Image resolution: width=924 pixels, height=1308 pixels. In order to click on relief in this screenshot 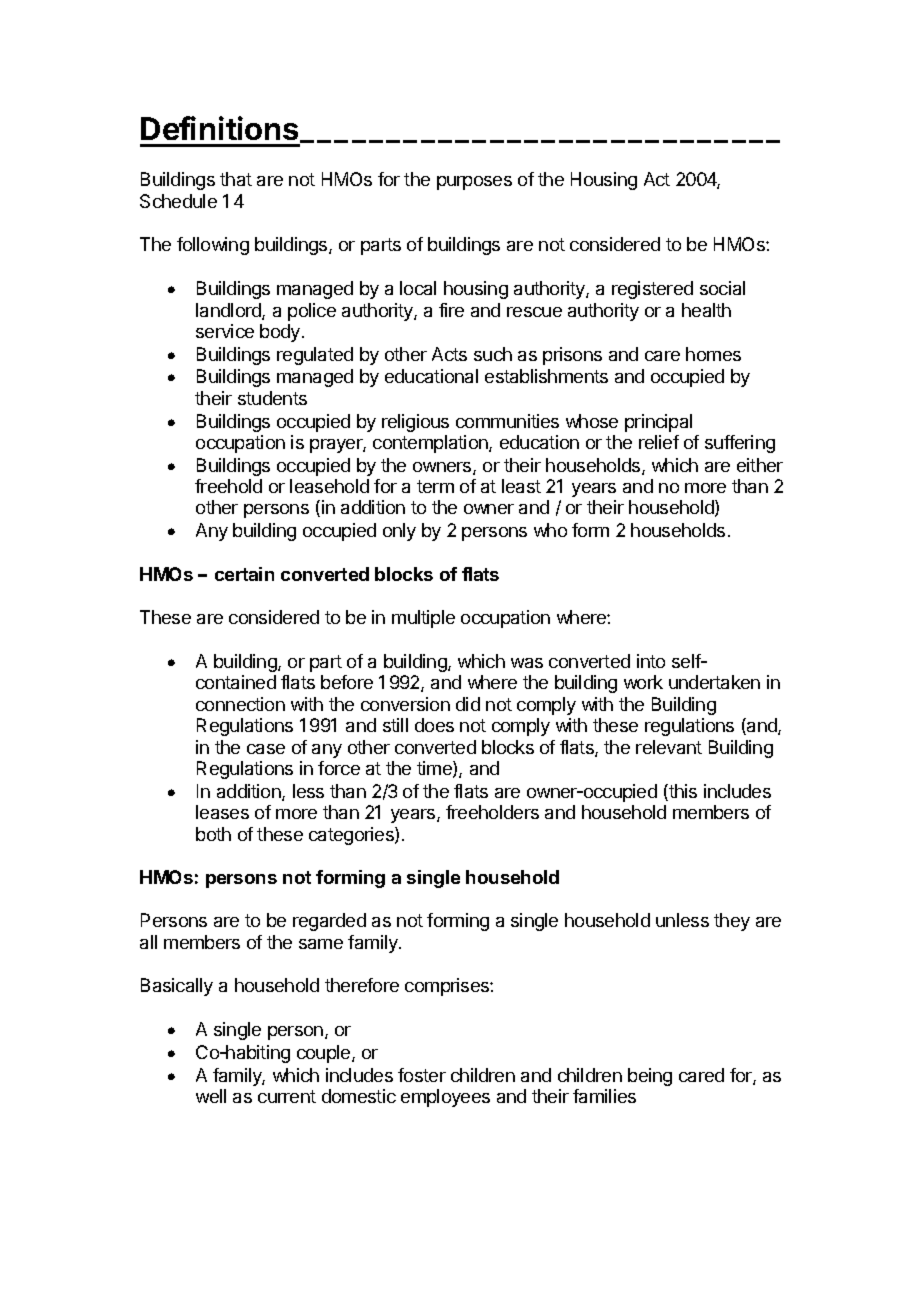, I will do `click(659, 442)`.
